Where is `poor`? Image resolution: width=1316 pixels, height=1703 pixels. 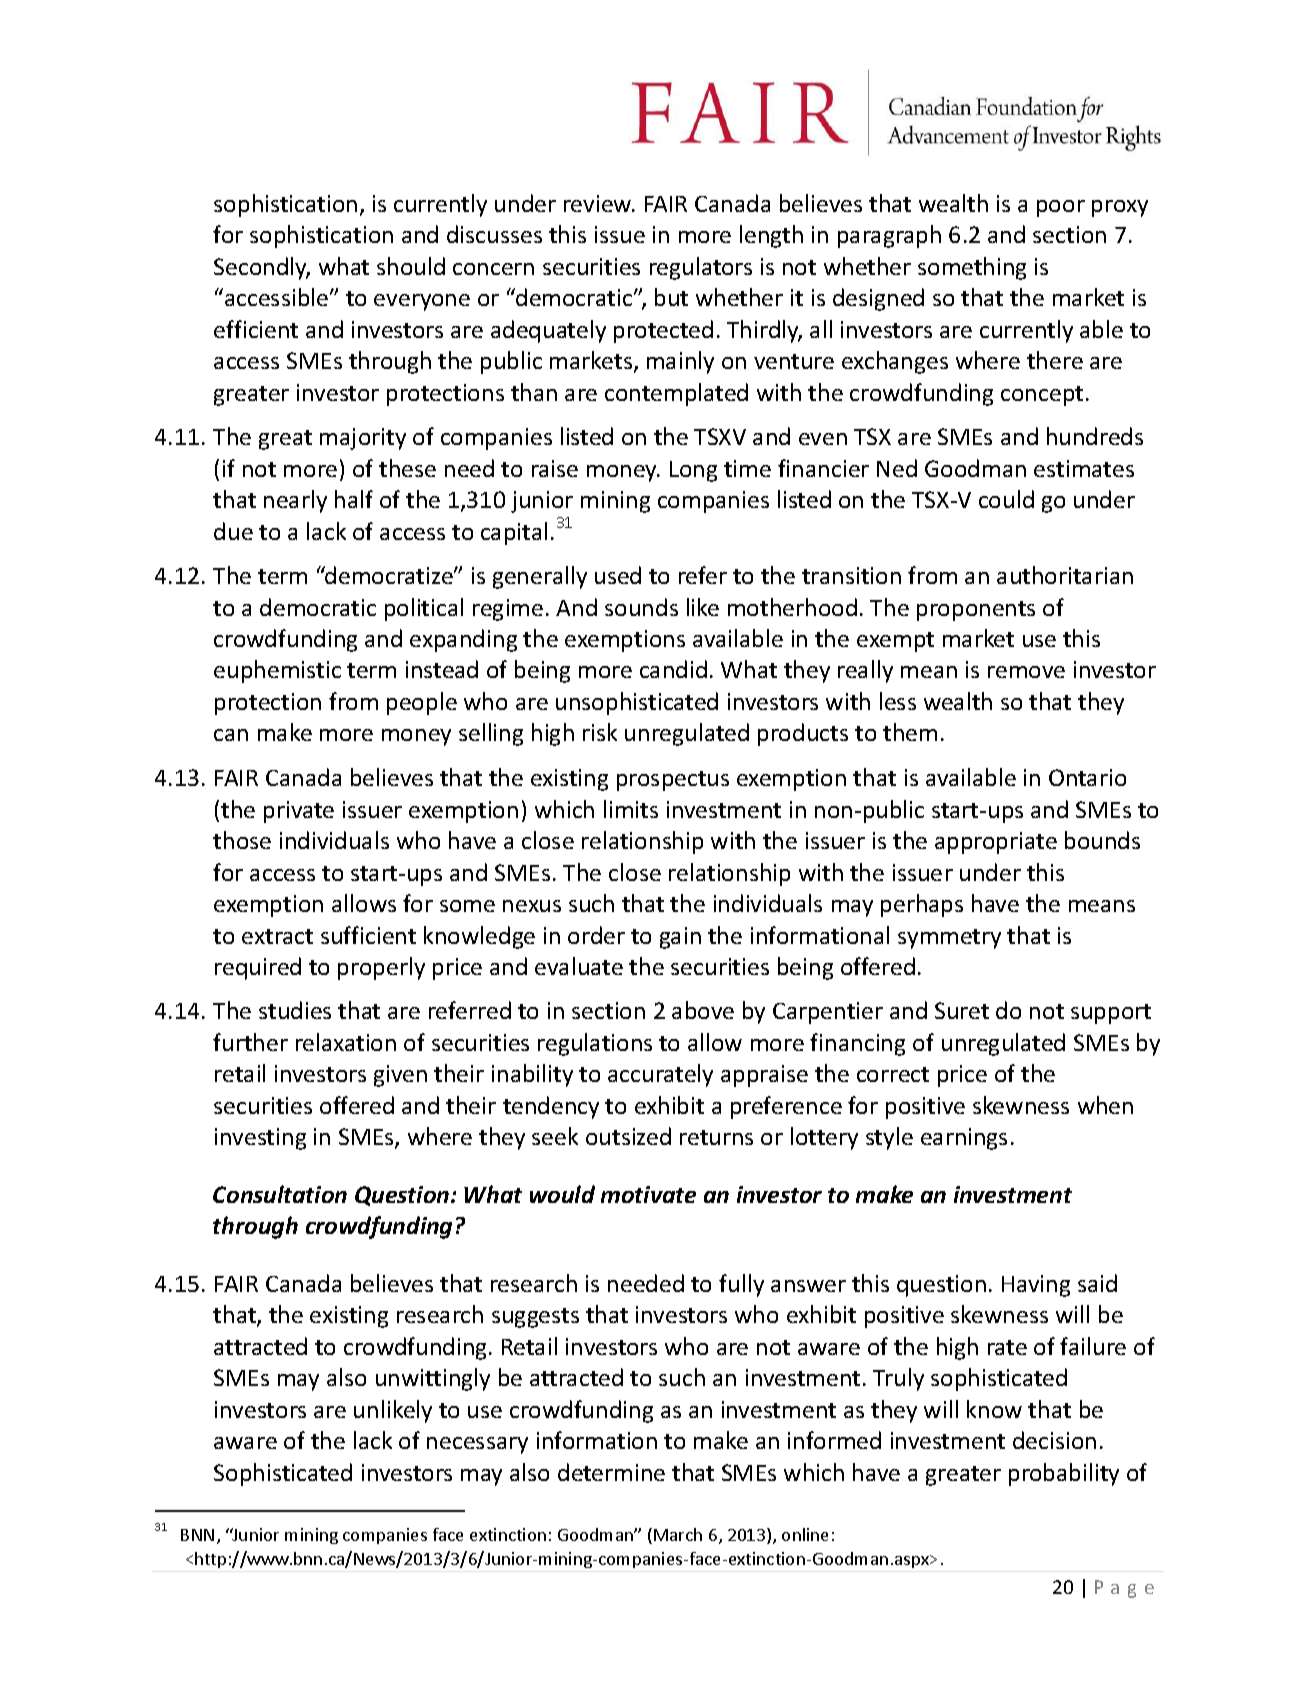
poor is located at coordinates (1061, 208).
